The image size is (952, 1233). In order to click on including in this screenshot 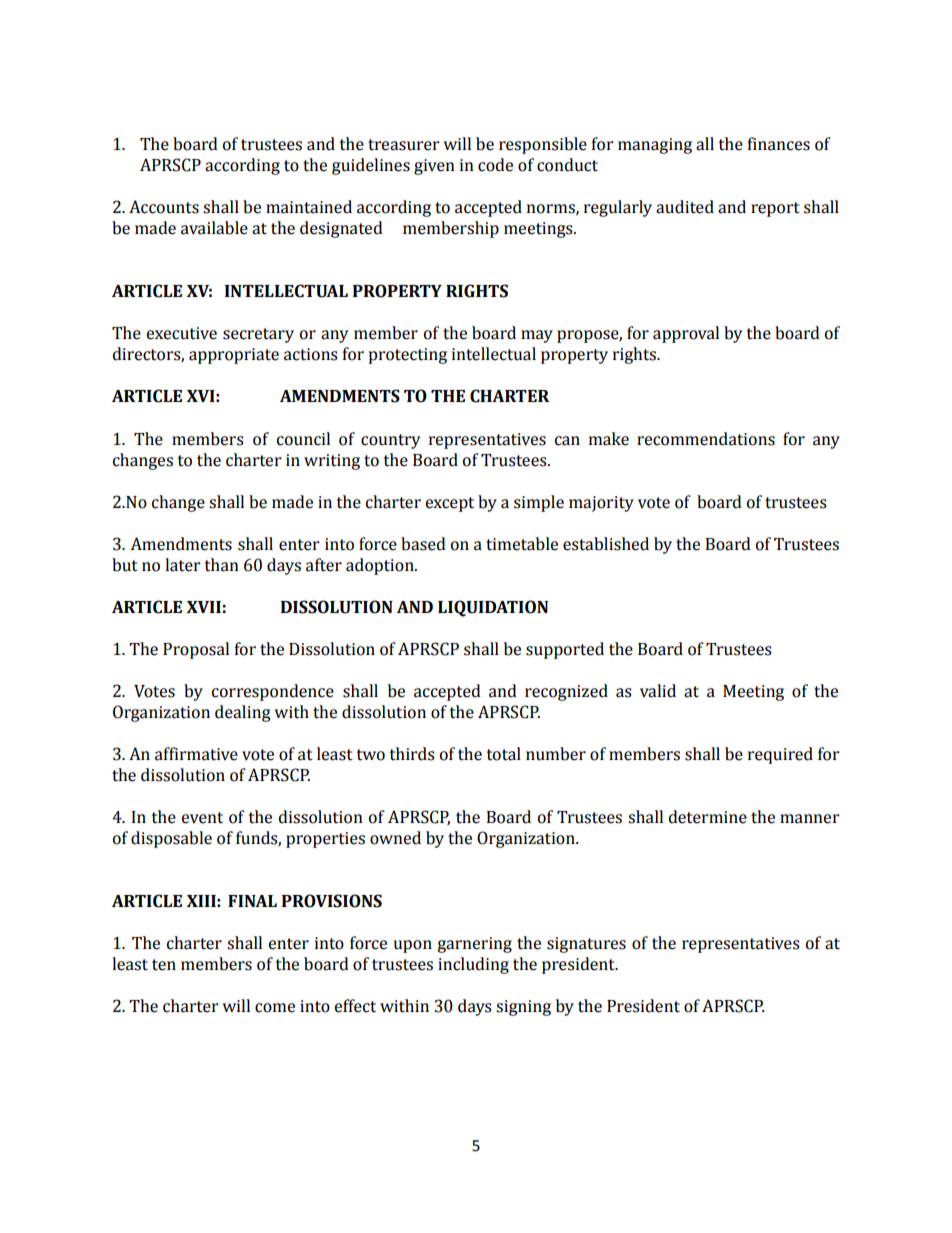, I will do `click(473, 965)`.
